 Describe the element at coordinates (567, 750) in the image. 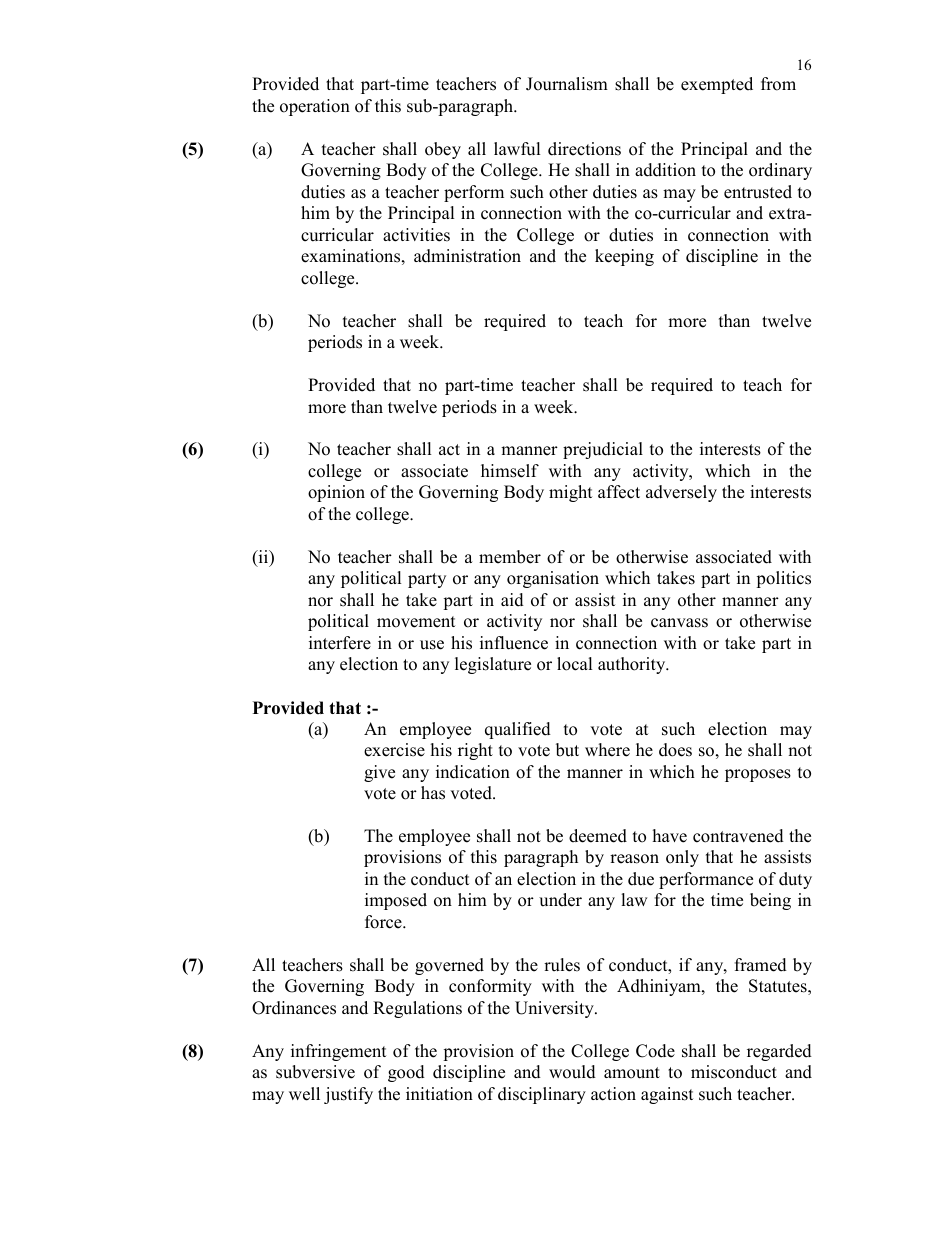

I see `but` at that location.
